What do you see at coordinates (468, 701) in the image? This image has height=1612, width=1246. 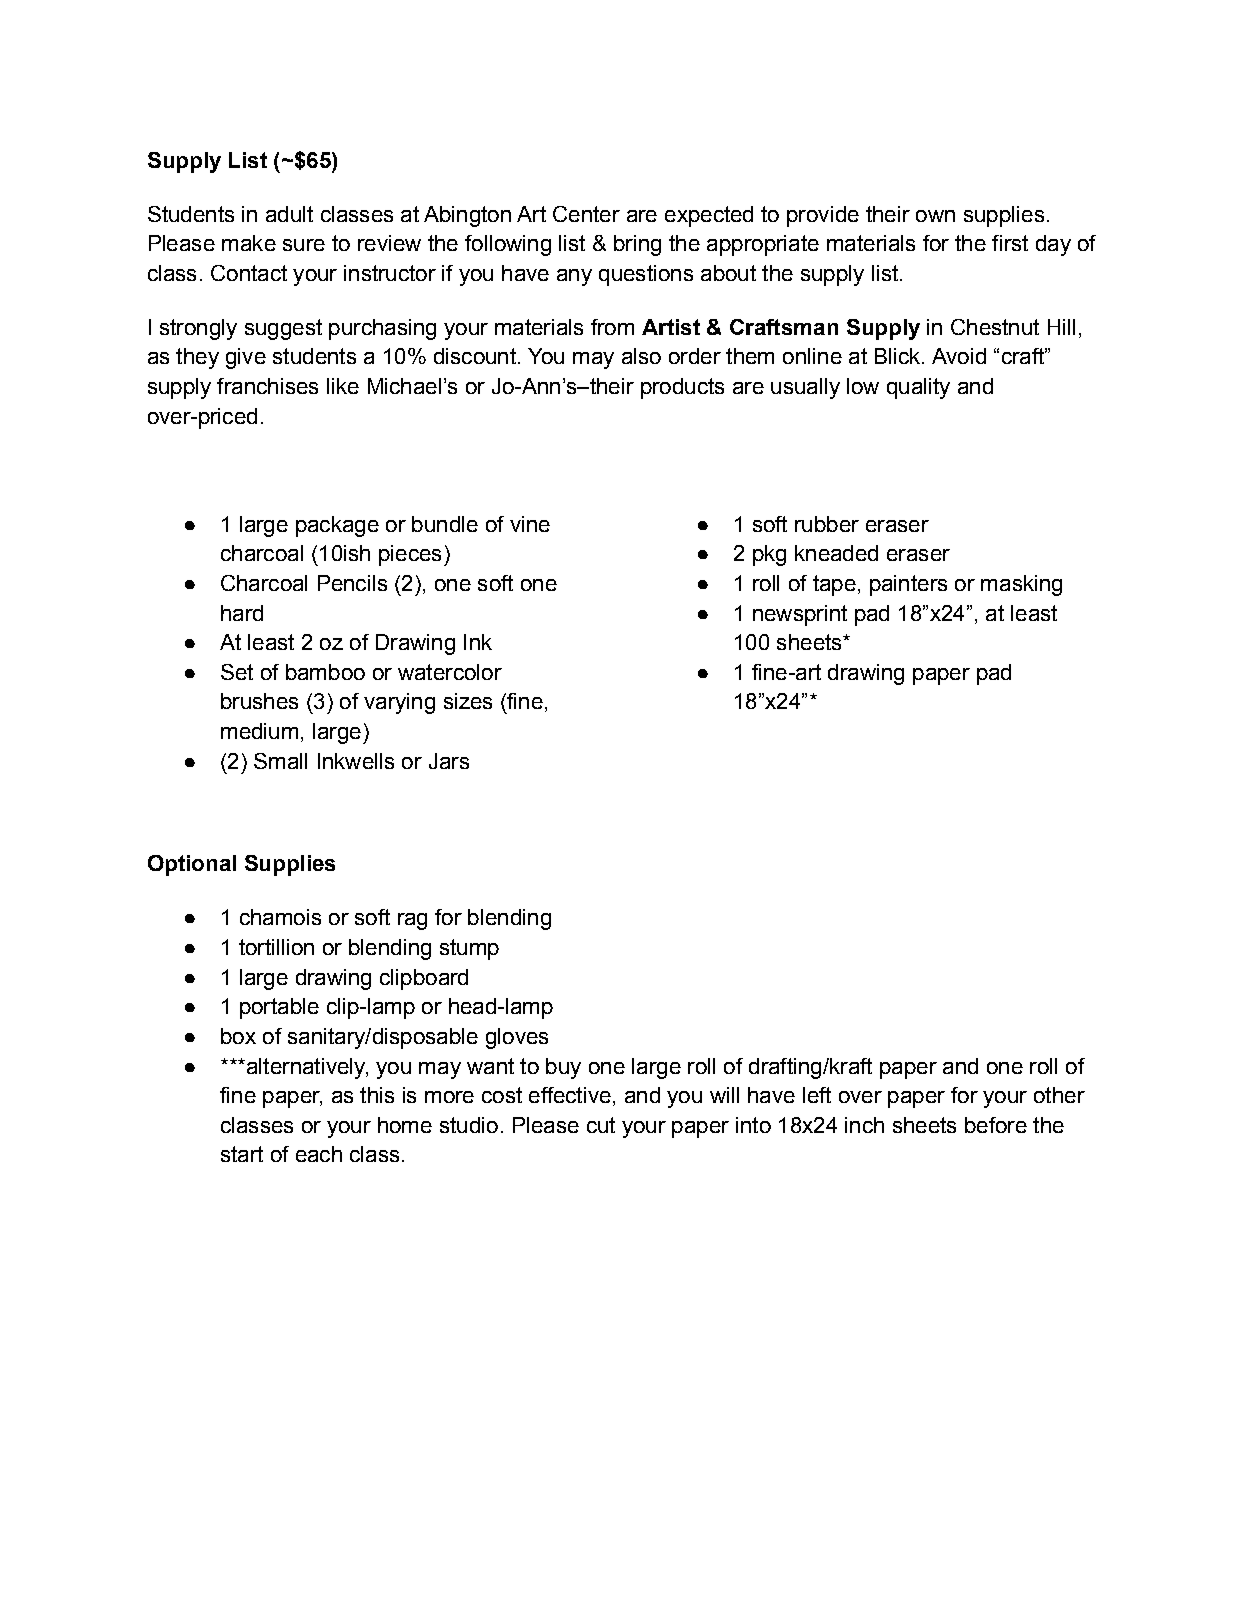 I see `sizes` at bounding box center [468, 701].
